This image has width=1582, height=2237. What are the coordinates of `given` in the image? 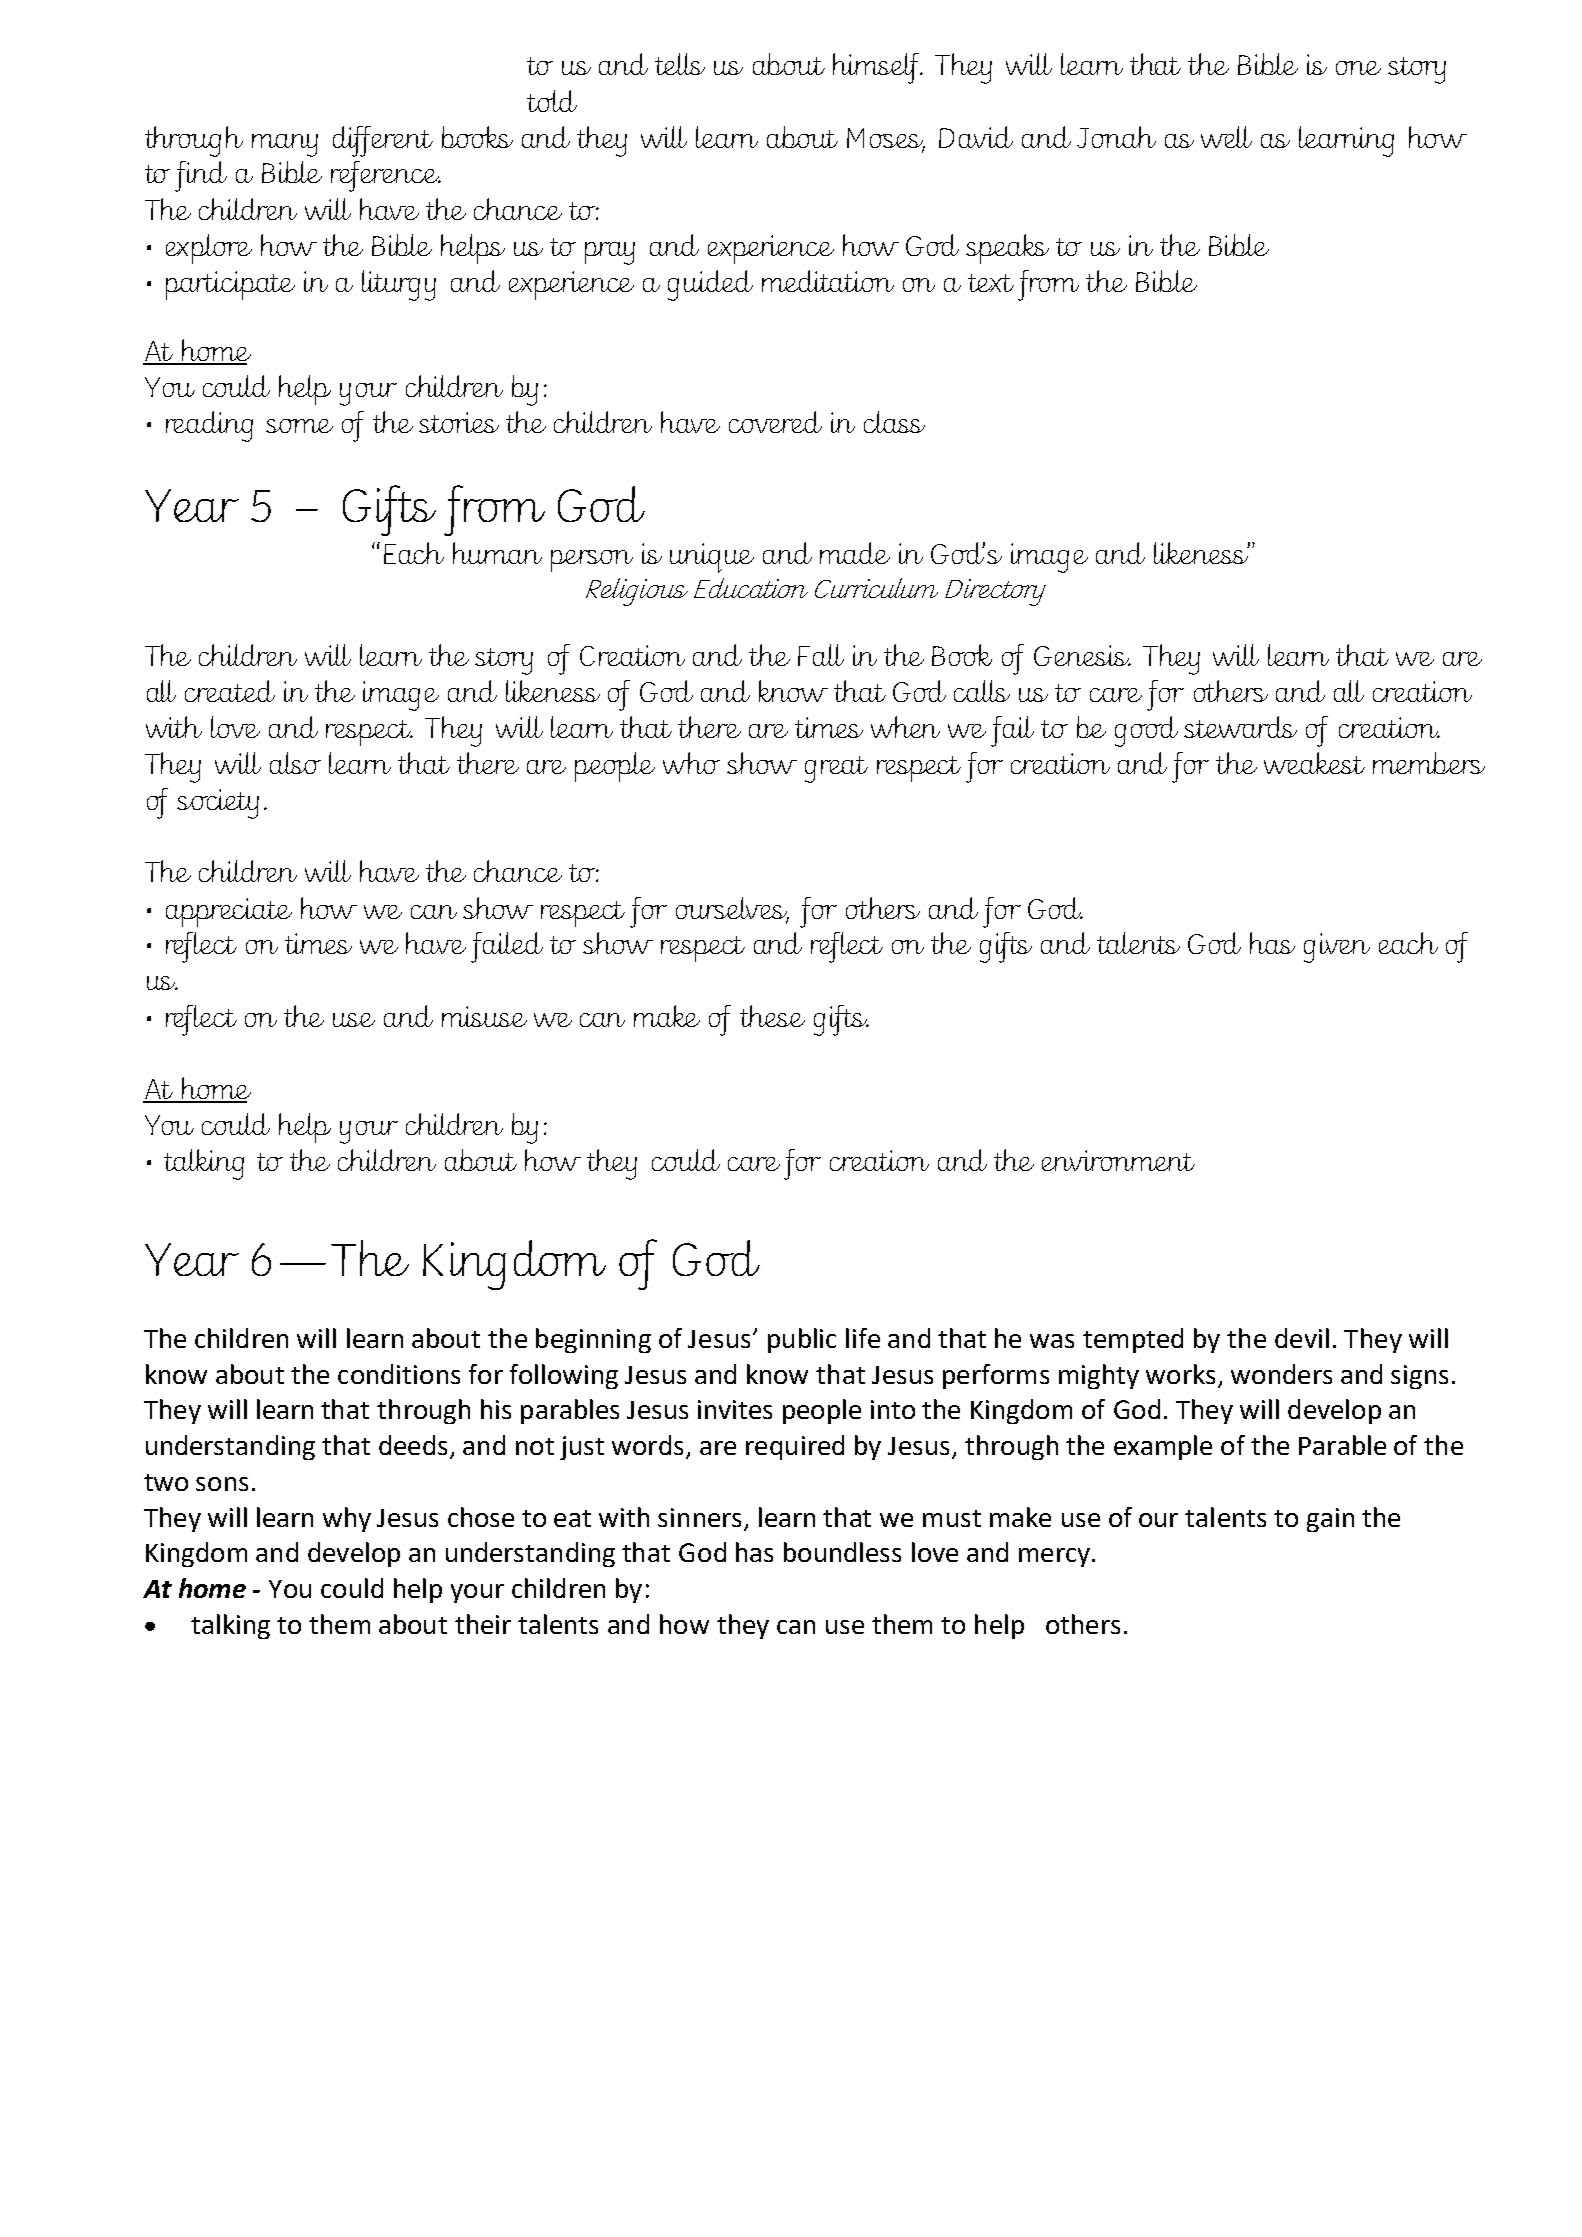 It's located at (1337, 948).
